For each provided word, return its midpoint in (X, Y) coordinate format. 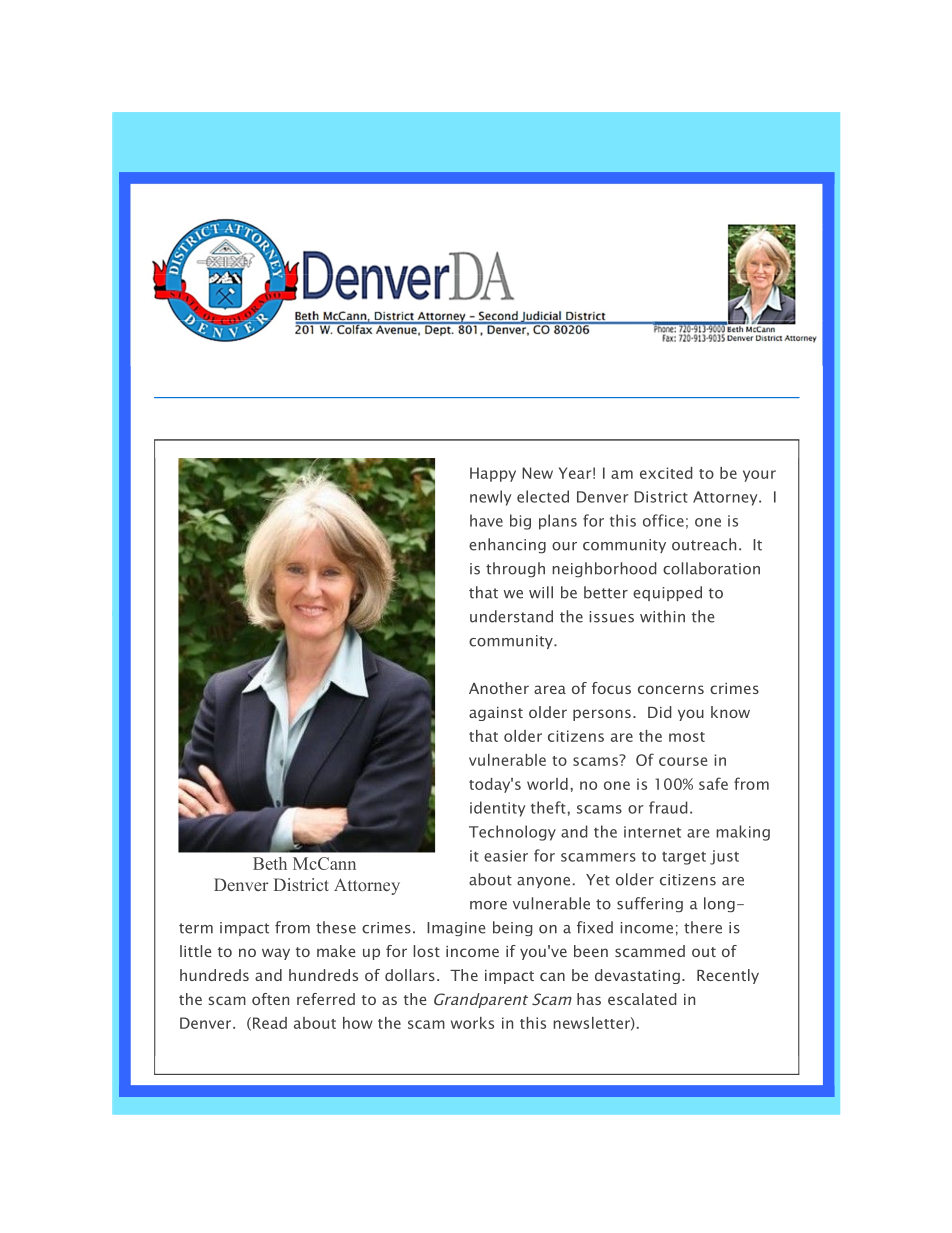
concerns (671, 689)
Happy (493, 474)
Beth (270, 863)
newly (491, 498)
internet (652, 832)
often (270, 999)
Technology (512, 833)
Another (499, 688)
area (550, 689)
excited (666, 473)
